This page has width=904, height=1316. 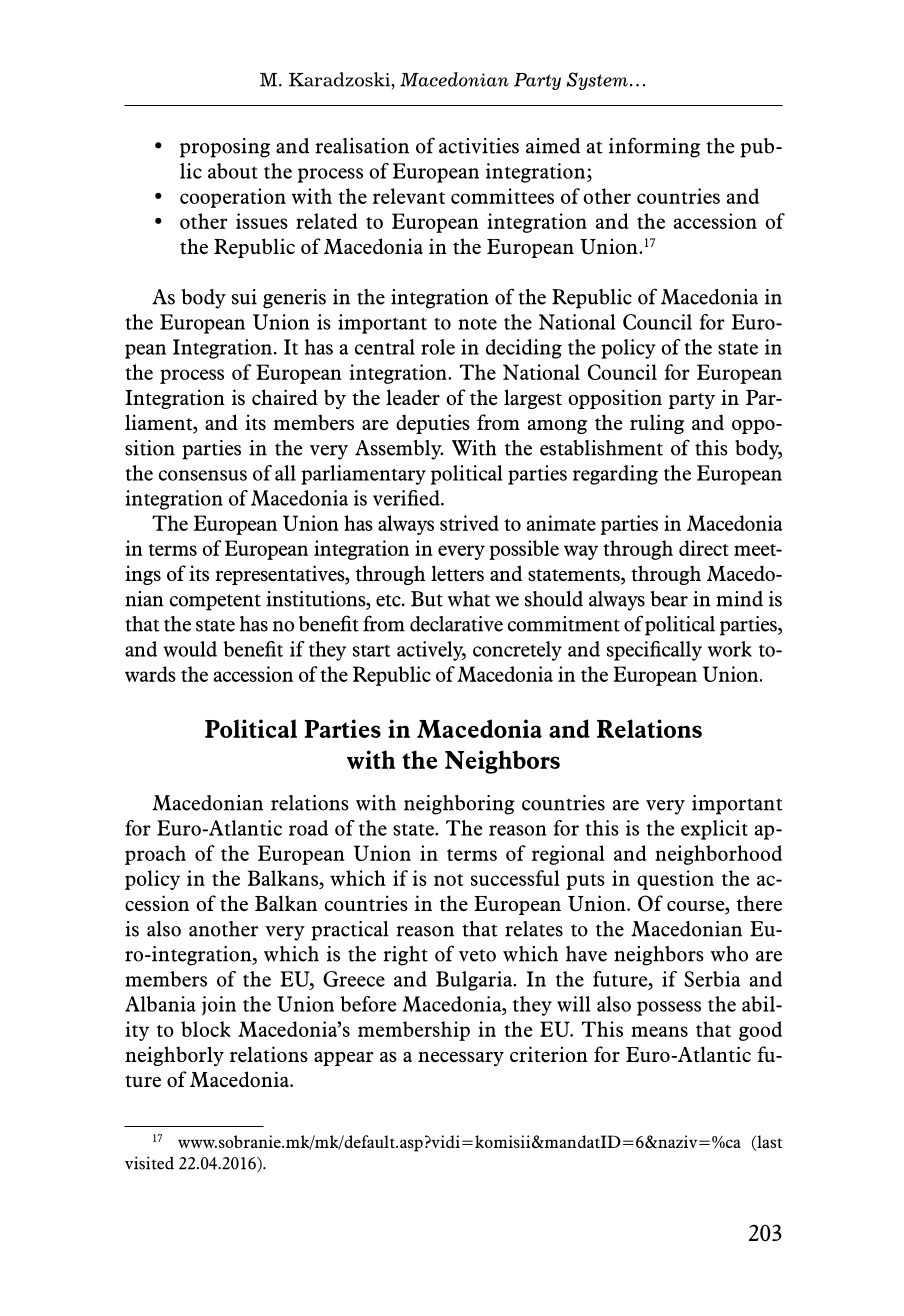 I want to click on sui, so click(x=244, y=297).
